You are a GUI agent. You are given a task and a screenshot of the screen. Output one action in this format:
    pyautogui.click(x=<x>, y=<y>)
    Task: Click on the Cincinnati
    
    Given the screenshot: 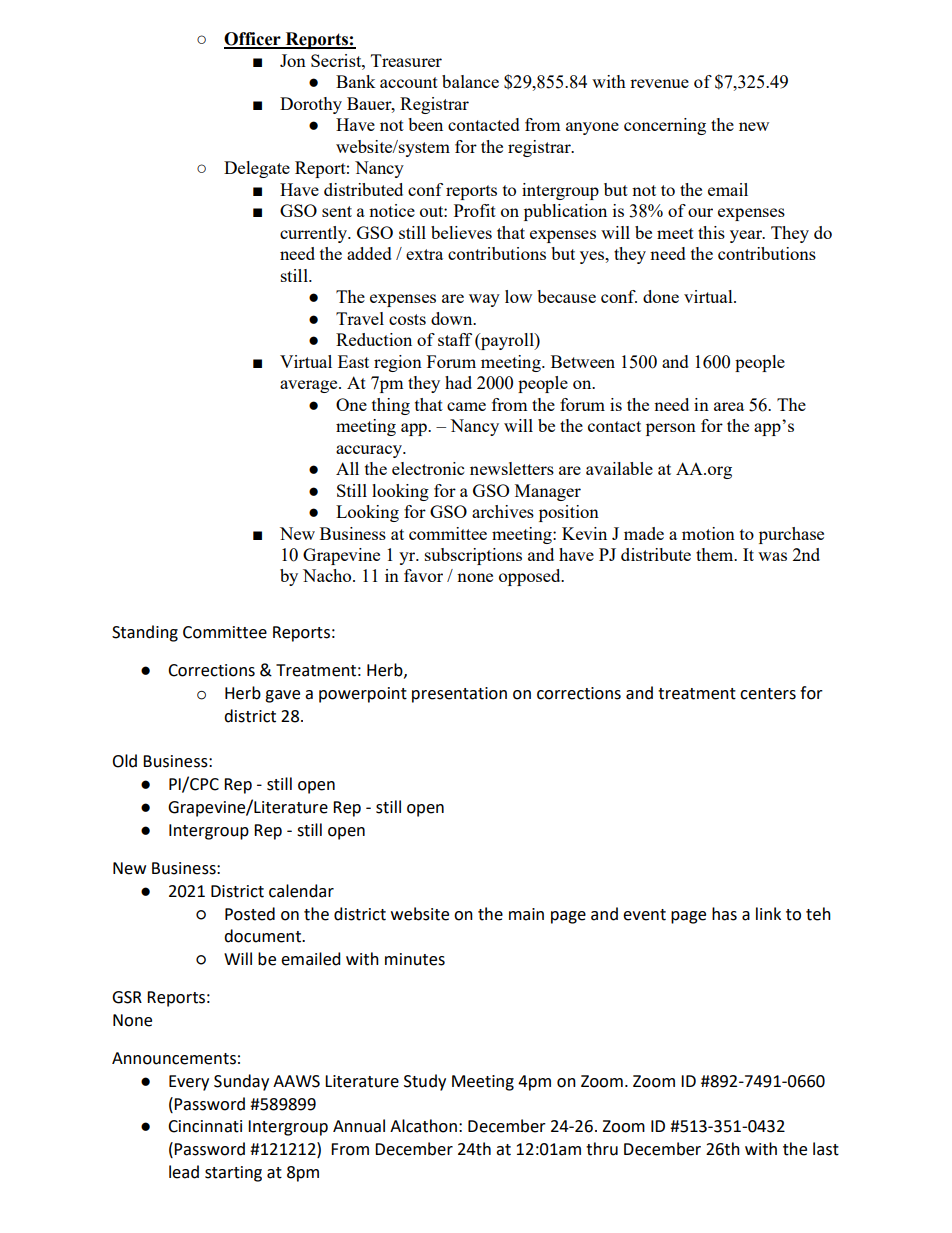 What is the action you would take?
    pyautogui.click(x=205, y=1126)
